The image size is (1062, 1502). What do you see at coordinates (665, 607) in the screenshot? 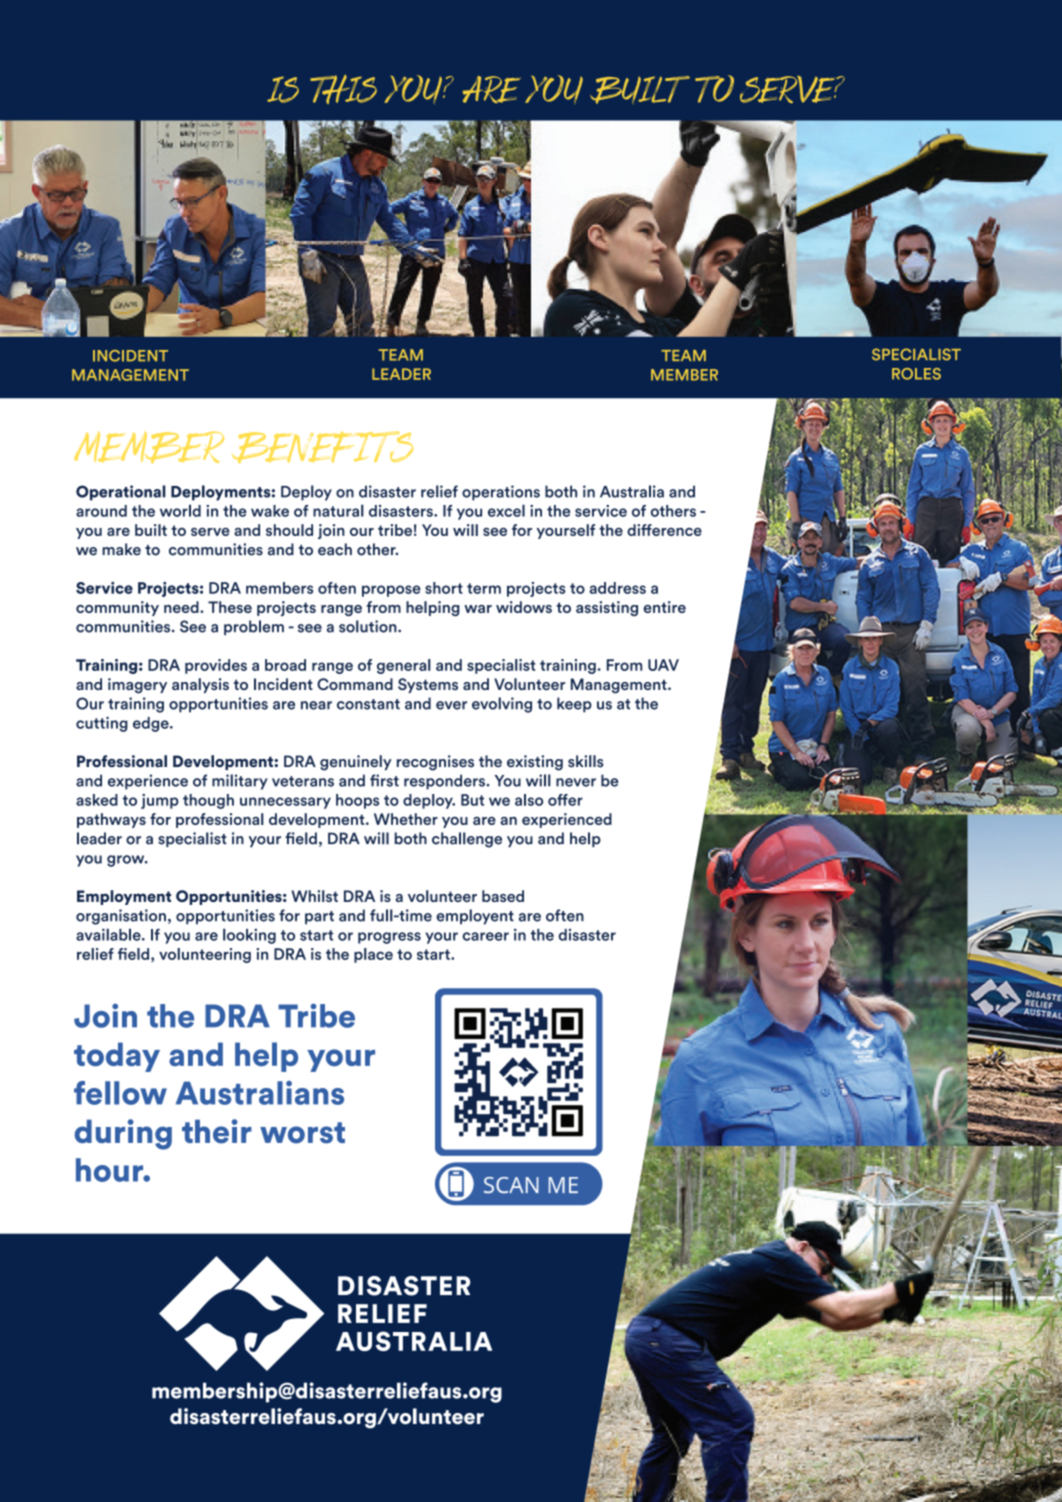
I see `entire` at bounding box center [665, 607].
